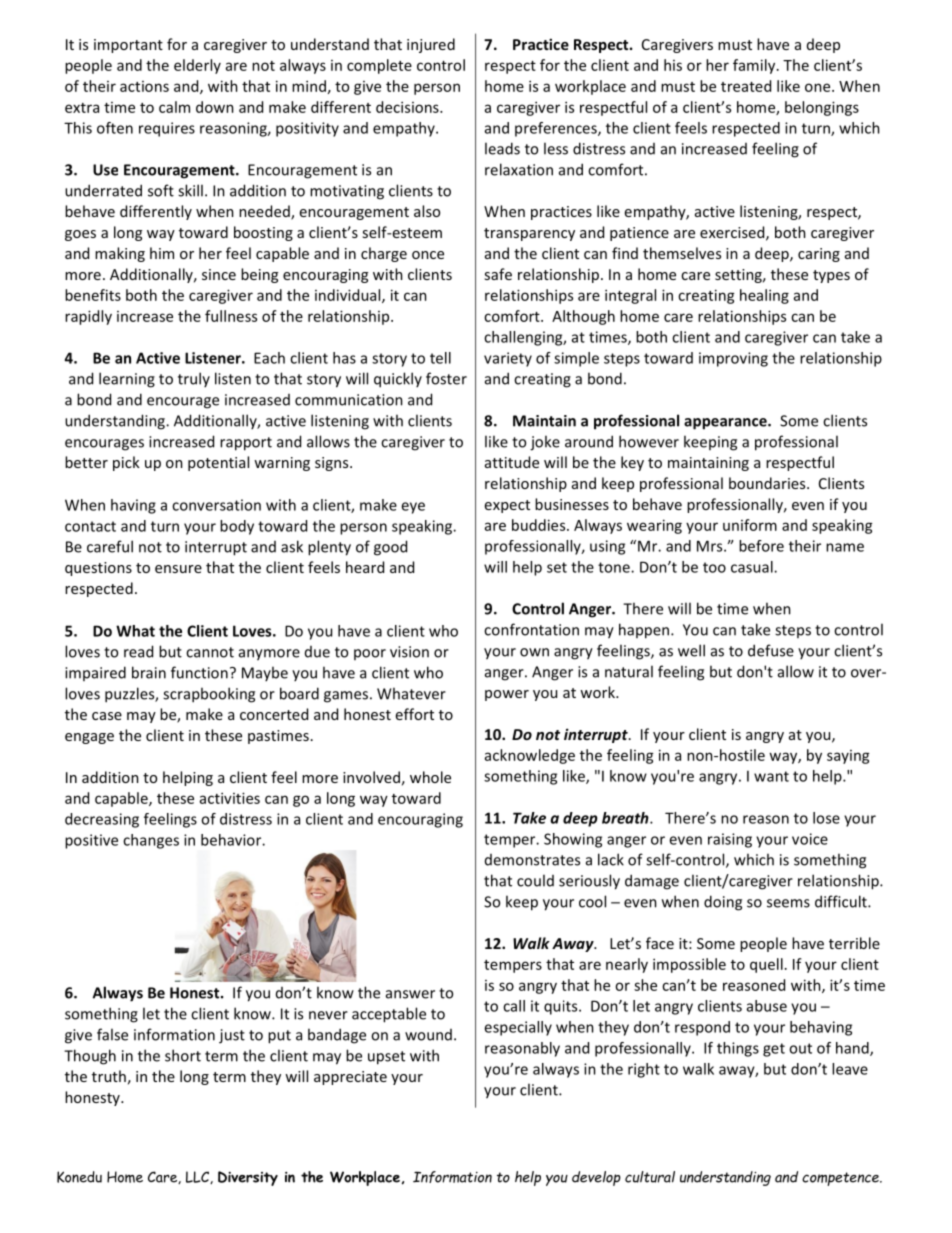 The width and height of the screenshot is (952, 1233). I want to click on actions, so click(144, 86).
